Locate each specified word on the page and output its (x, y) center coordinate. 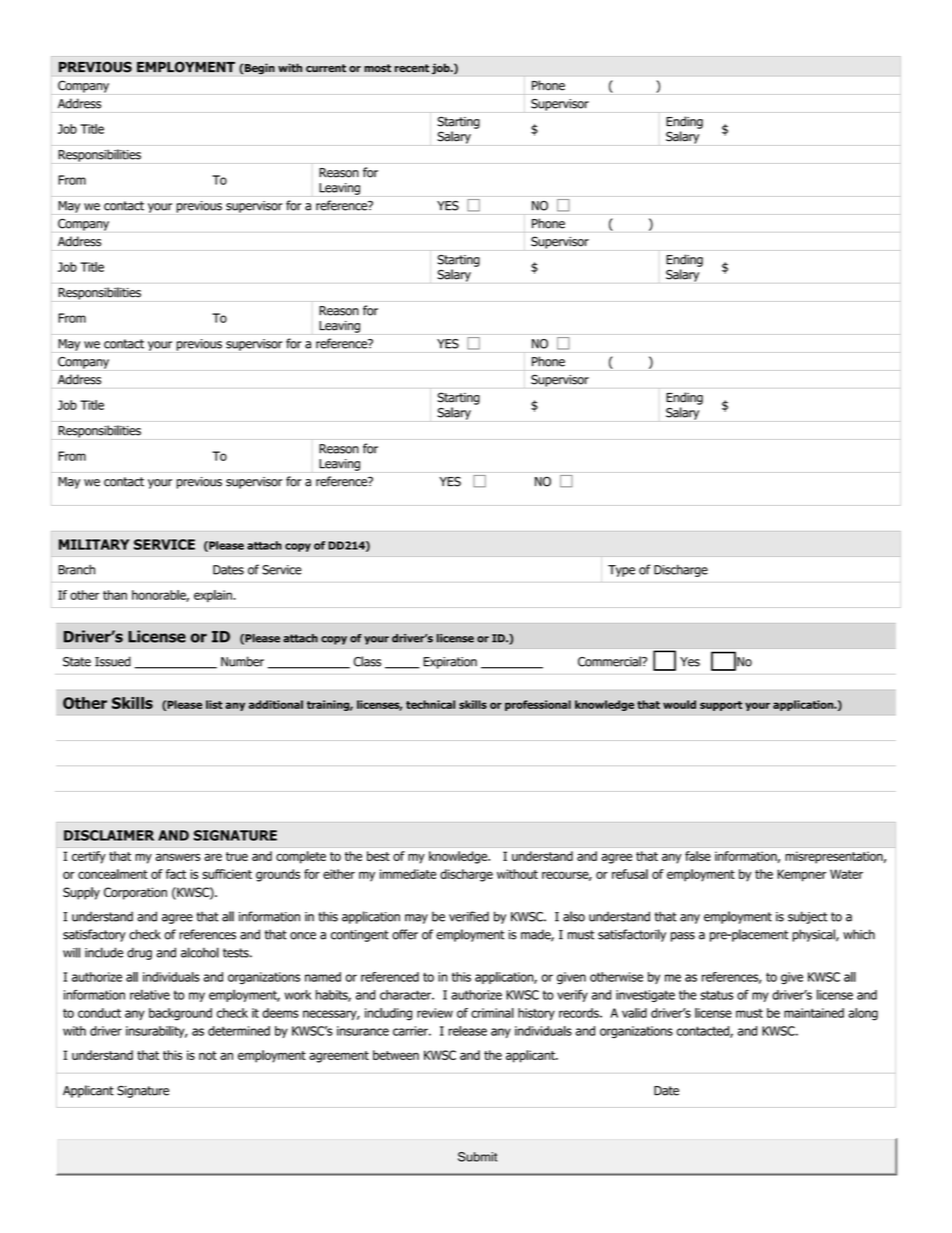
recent (412, 68)
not (208, 1055)
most (377, 68)
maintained (814, 1013)
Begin (259, 69)
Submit (477, 1157)
